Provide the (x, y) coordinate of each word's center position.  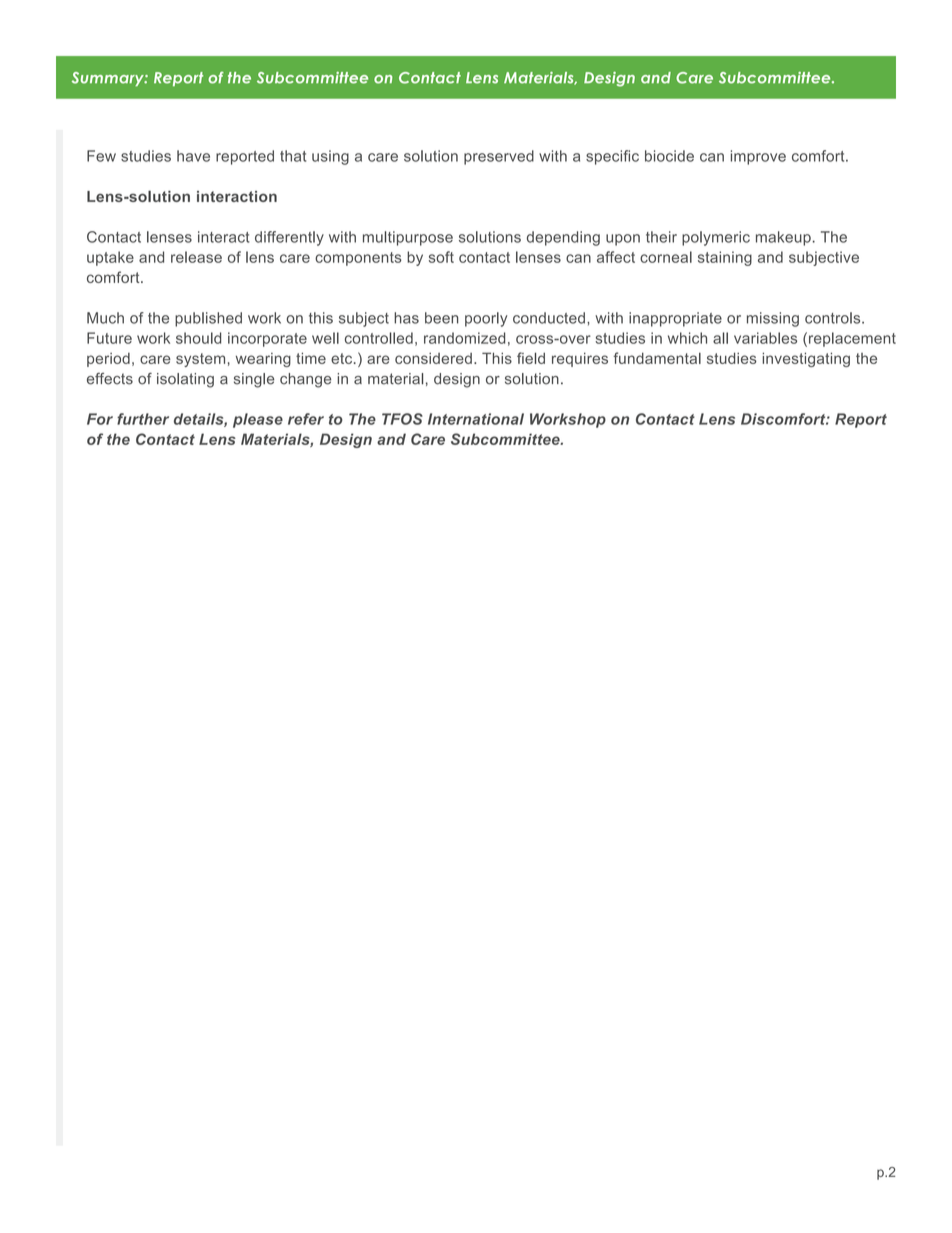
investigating (806, 359)
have (193, 156)
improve (758, 157)
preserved (499, 157)
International (476, 419)
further (143, 419)
